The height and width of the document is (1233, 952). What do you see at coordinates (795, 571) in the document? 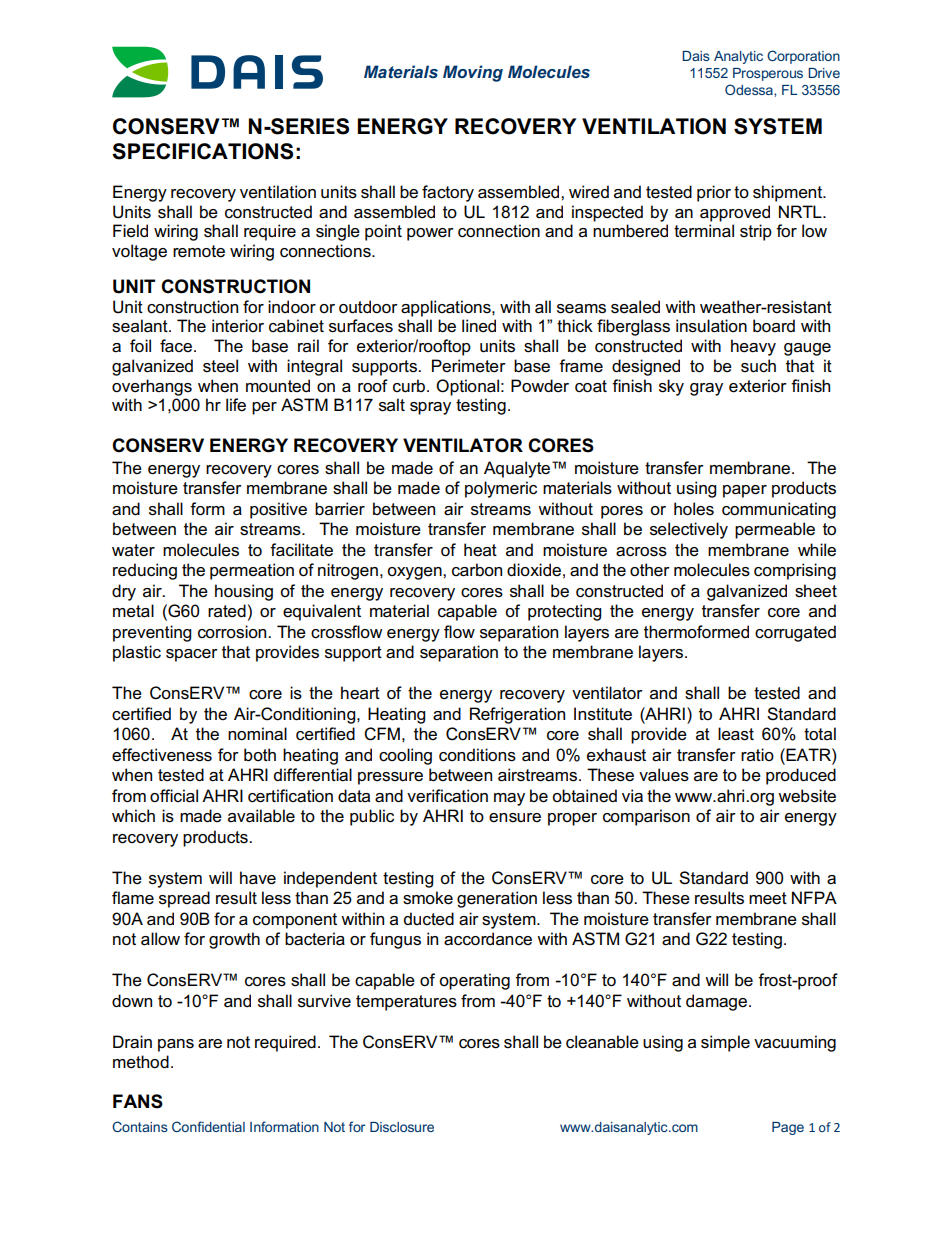
I see `comprising` at bounding box center [795, 571].
